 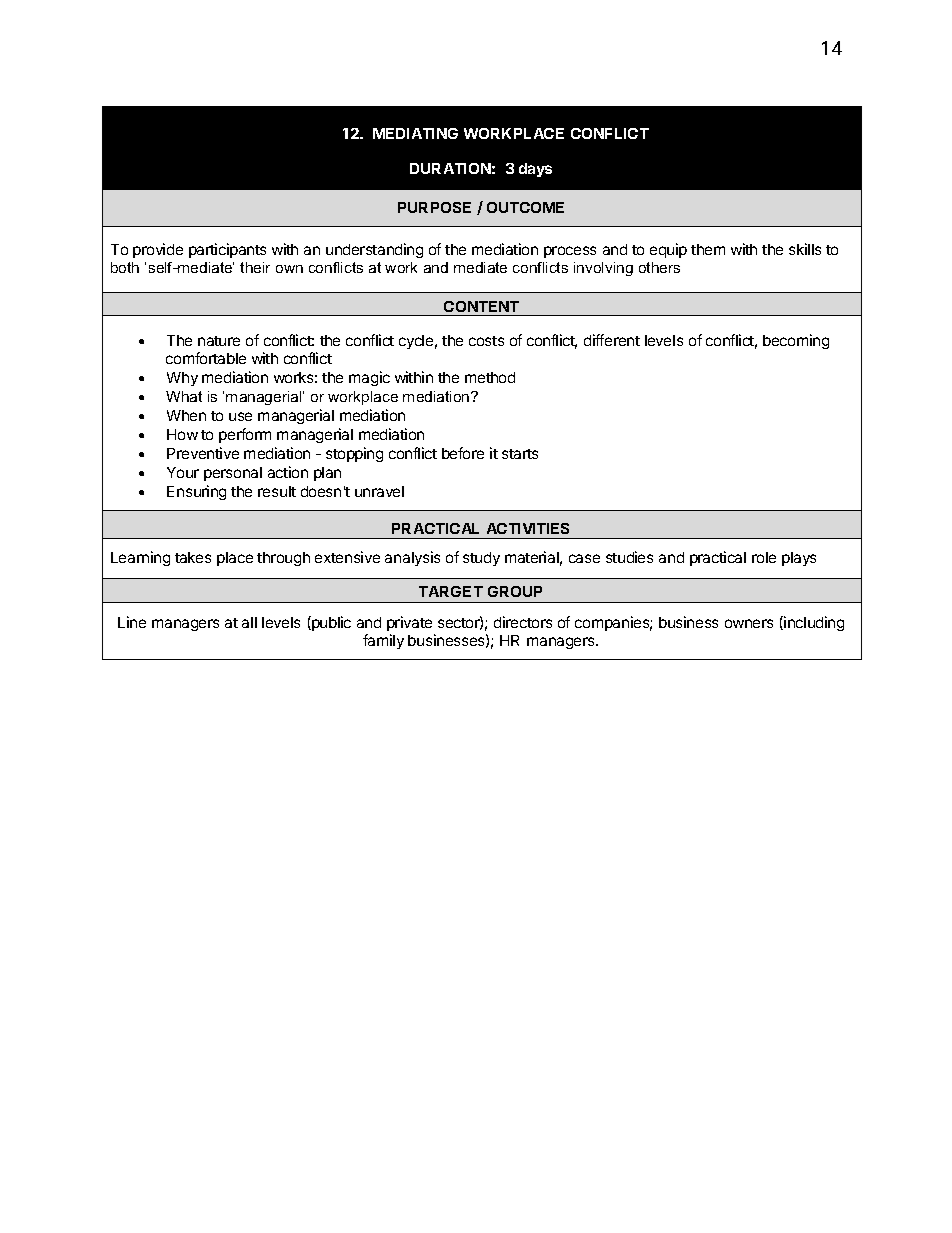 What do you see at coordinates (182, 434) in the screenshot?
I see `How` at bounding box center [182, 434].
